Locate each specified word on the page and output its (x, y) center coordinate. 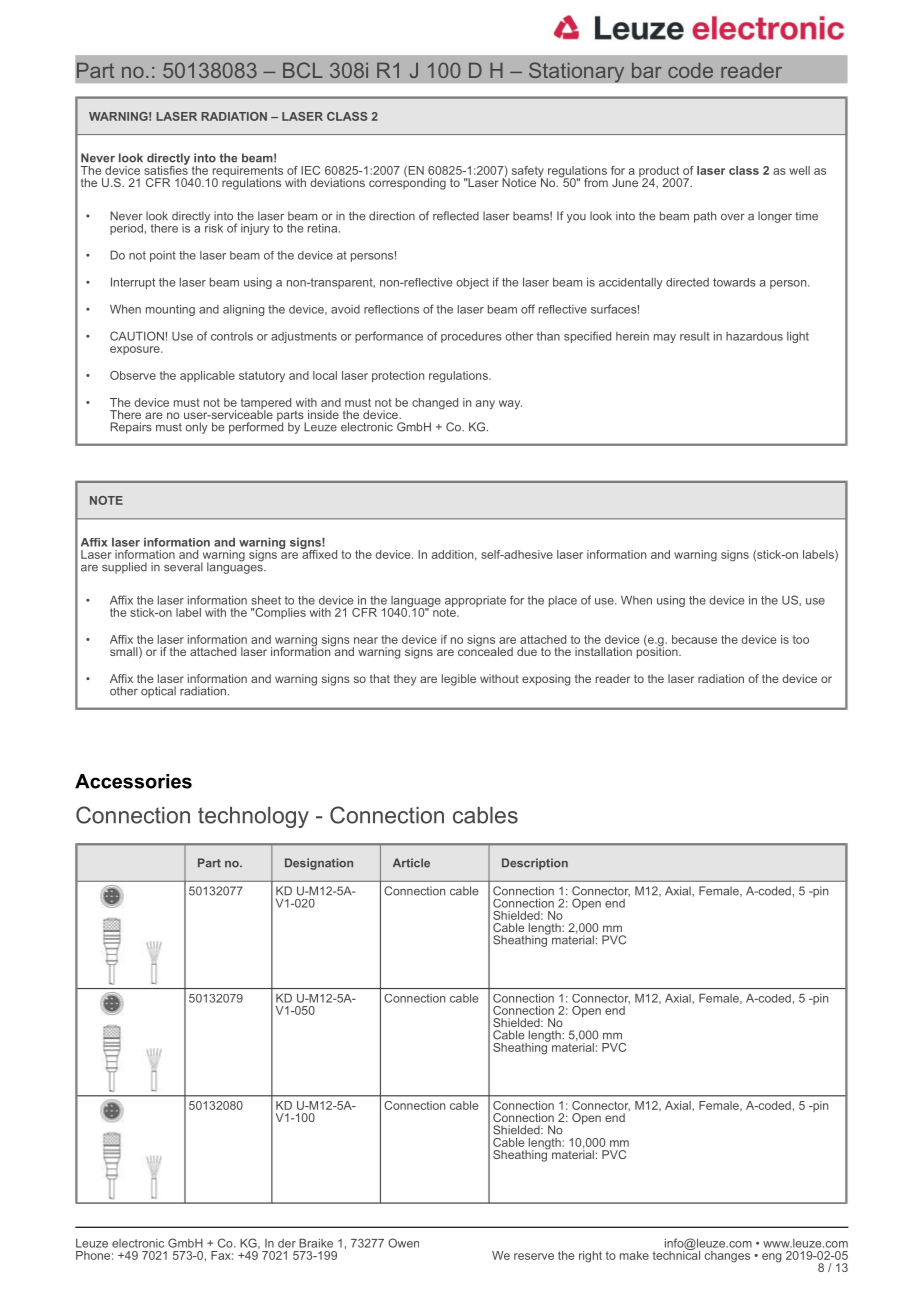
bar (647, 70)
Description (535, 864)
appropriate (475, 602)
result (695, 336)
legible (459, 680)
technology (253, 817)
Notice (519, 181)
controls (232, 336)
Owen (403, 1243)
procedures (471, 337)
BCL (303, 70)
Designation (319, 864)
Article (411, 863)
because (694, 639)
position (658, 652)
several (183, 567)
